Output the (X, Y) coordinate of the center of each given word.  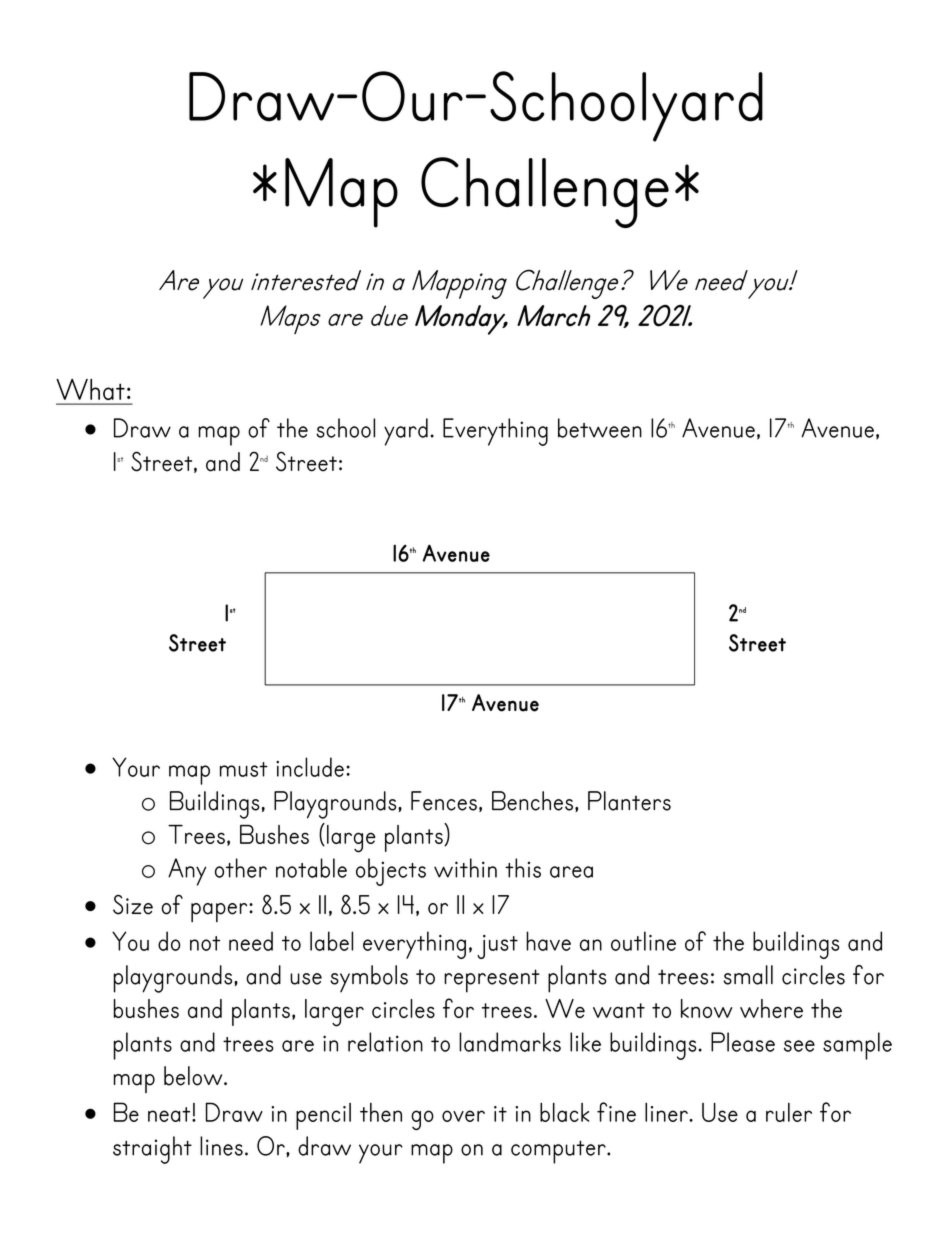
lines (221, 1146)
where (771, 1008)
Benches (532, 801)
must (244, 769)
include (310, 767)
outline (643, 941)
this (523, 868)
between (600, 428)
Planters (629, 801)
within (465, 868)
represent (492, 981)
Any (187, 872)
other (241, 868)
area (571, 872)
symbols (369, 978)
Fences (444, 801)
